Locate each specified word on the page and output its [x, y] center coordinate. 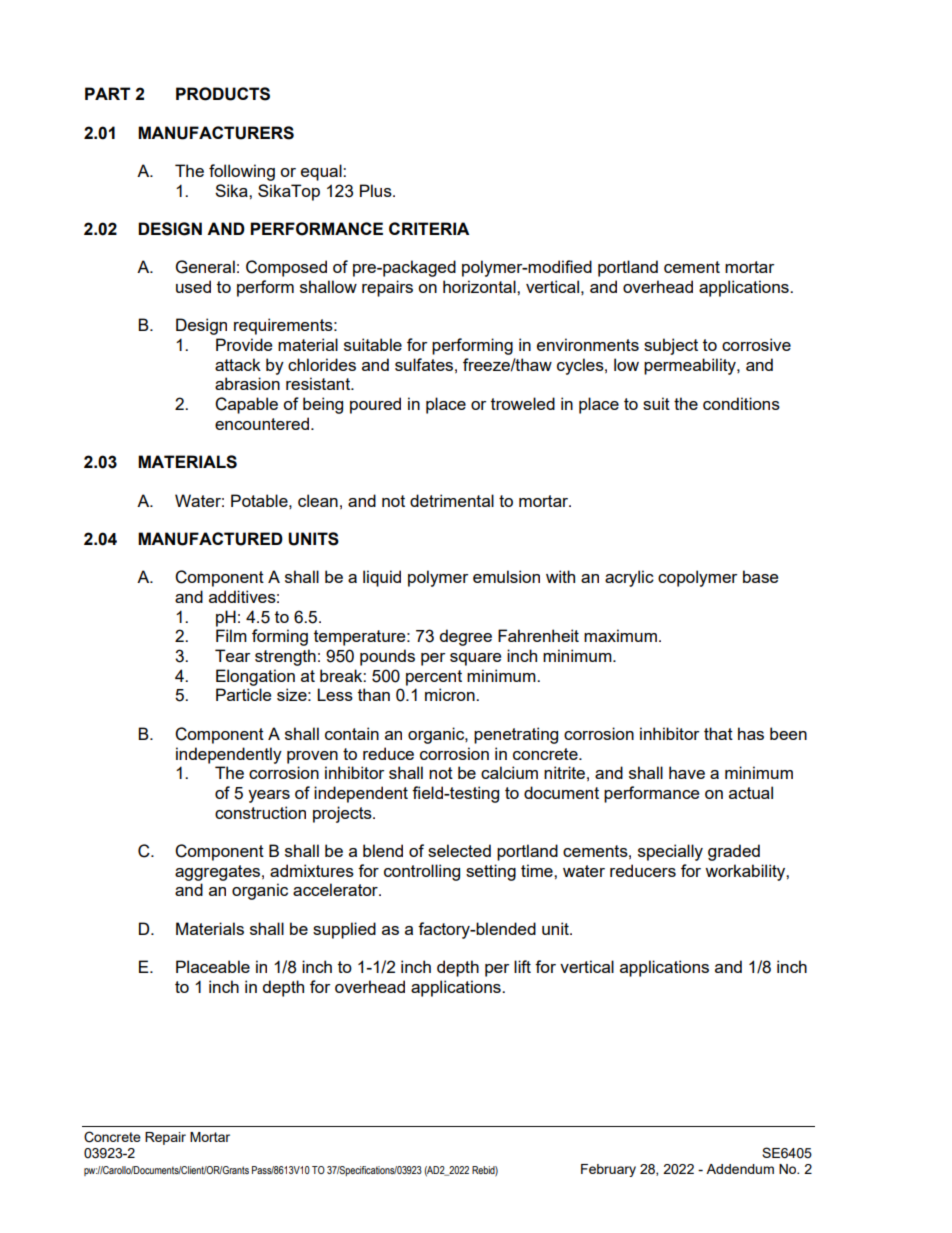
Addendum [740, 1169]
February [608, 1170]
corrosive [756, 344]
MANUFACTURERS [216, 133]
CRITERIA [429, 228]
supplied [344, 930]
